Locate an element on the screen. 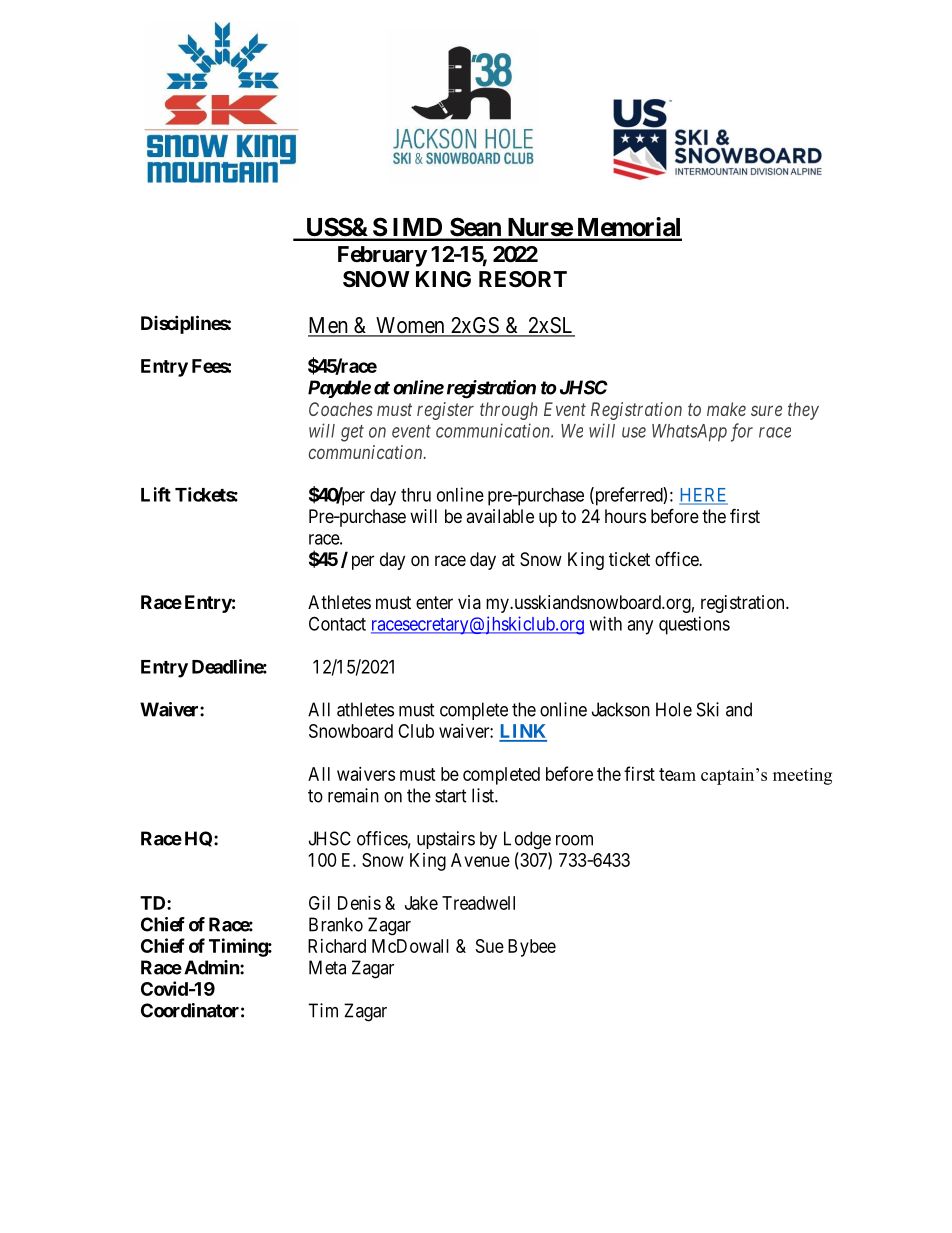  February is located at coordinates (382, 256).
